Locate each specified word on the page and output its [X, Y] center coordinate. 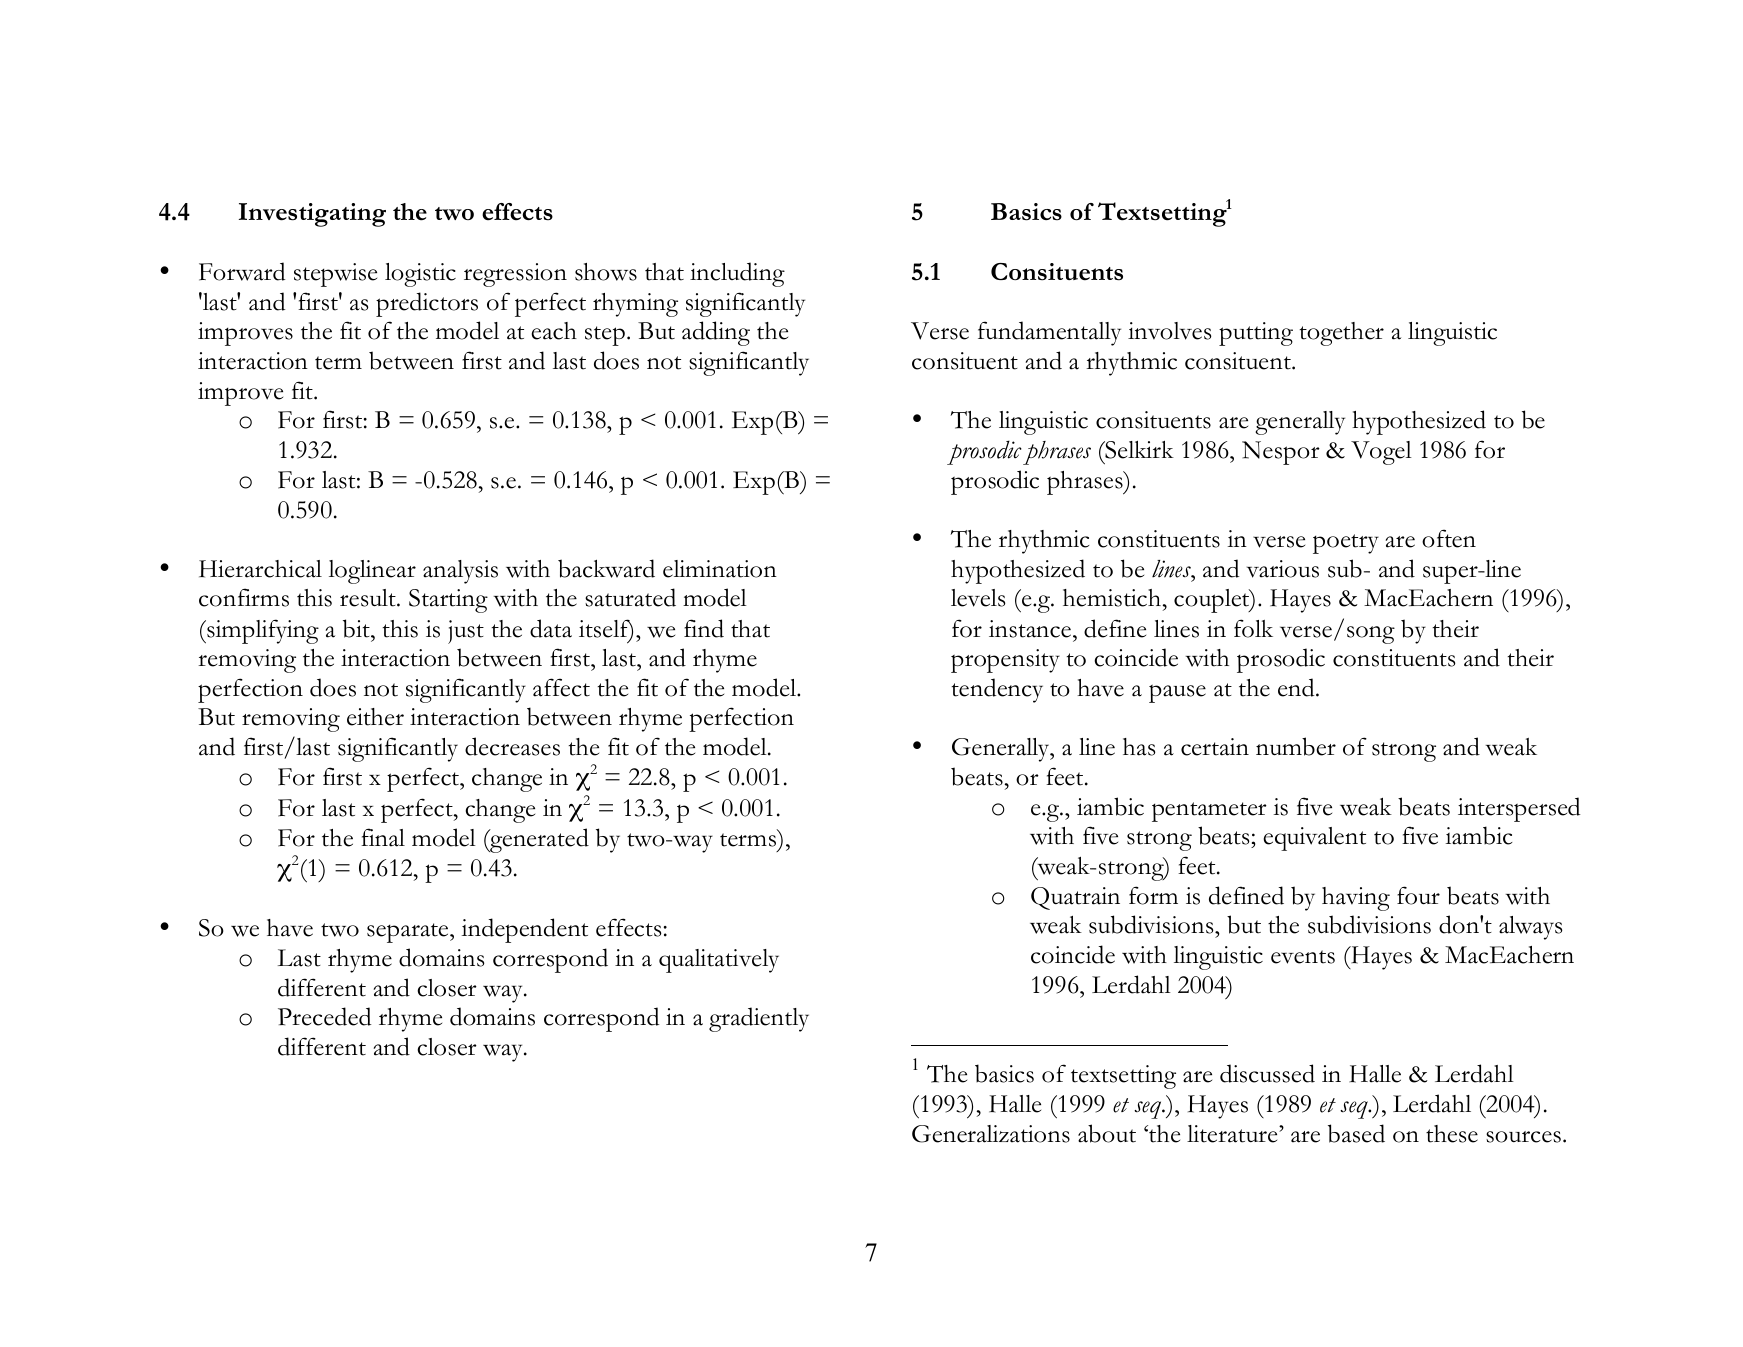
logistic [420, 275]
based [1356, 1133]
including [737, 274]
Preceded [324, 1016]
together [1341, 334]
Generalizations [991, 1134]
